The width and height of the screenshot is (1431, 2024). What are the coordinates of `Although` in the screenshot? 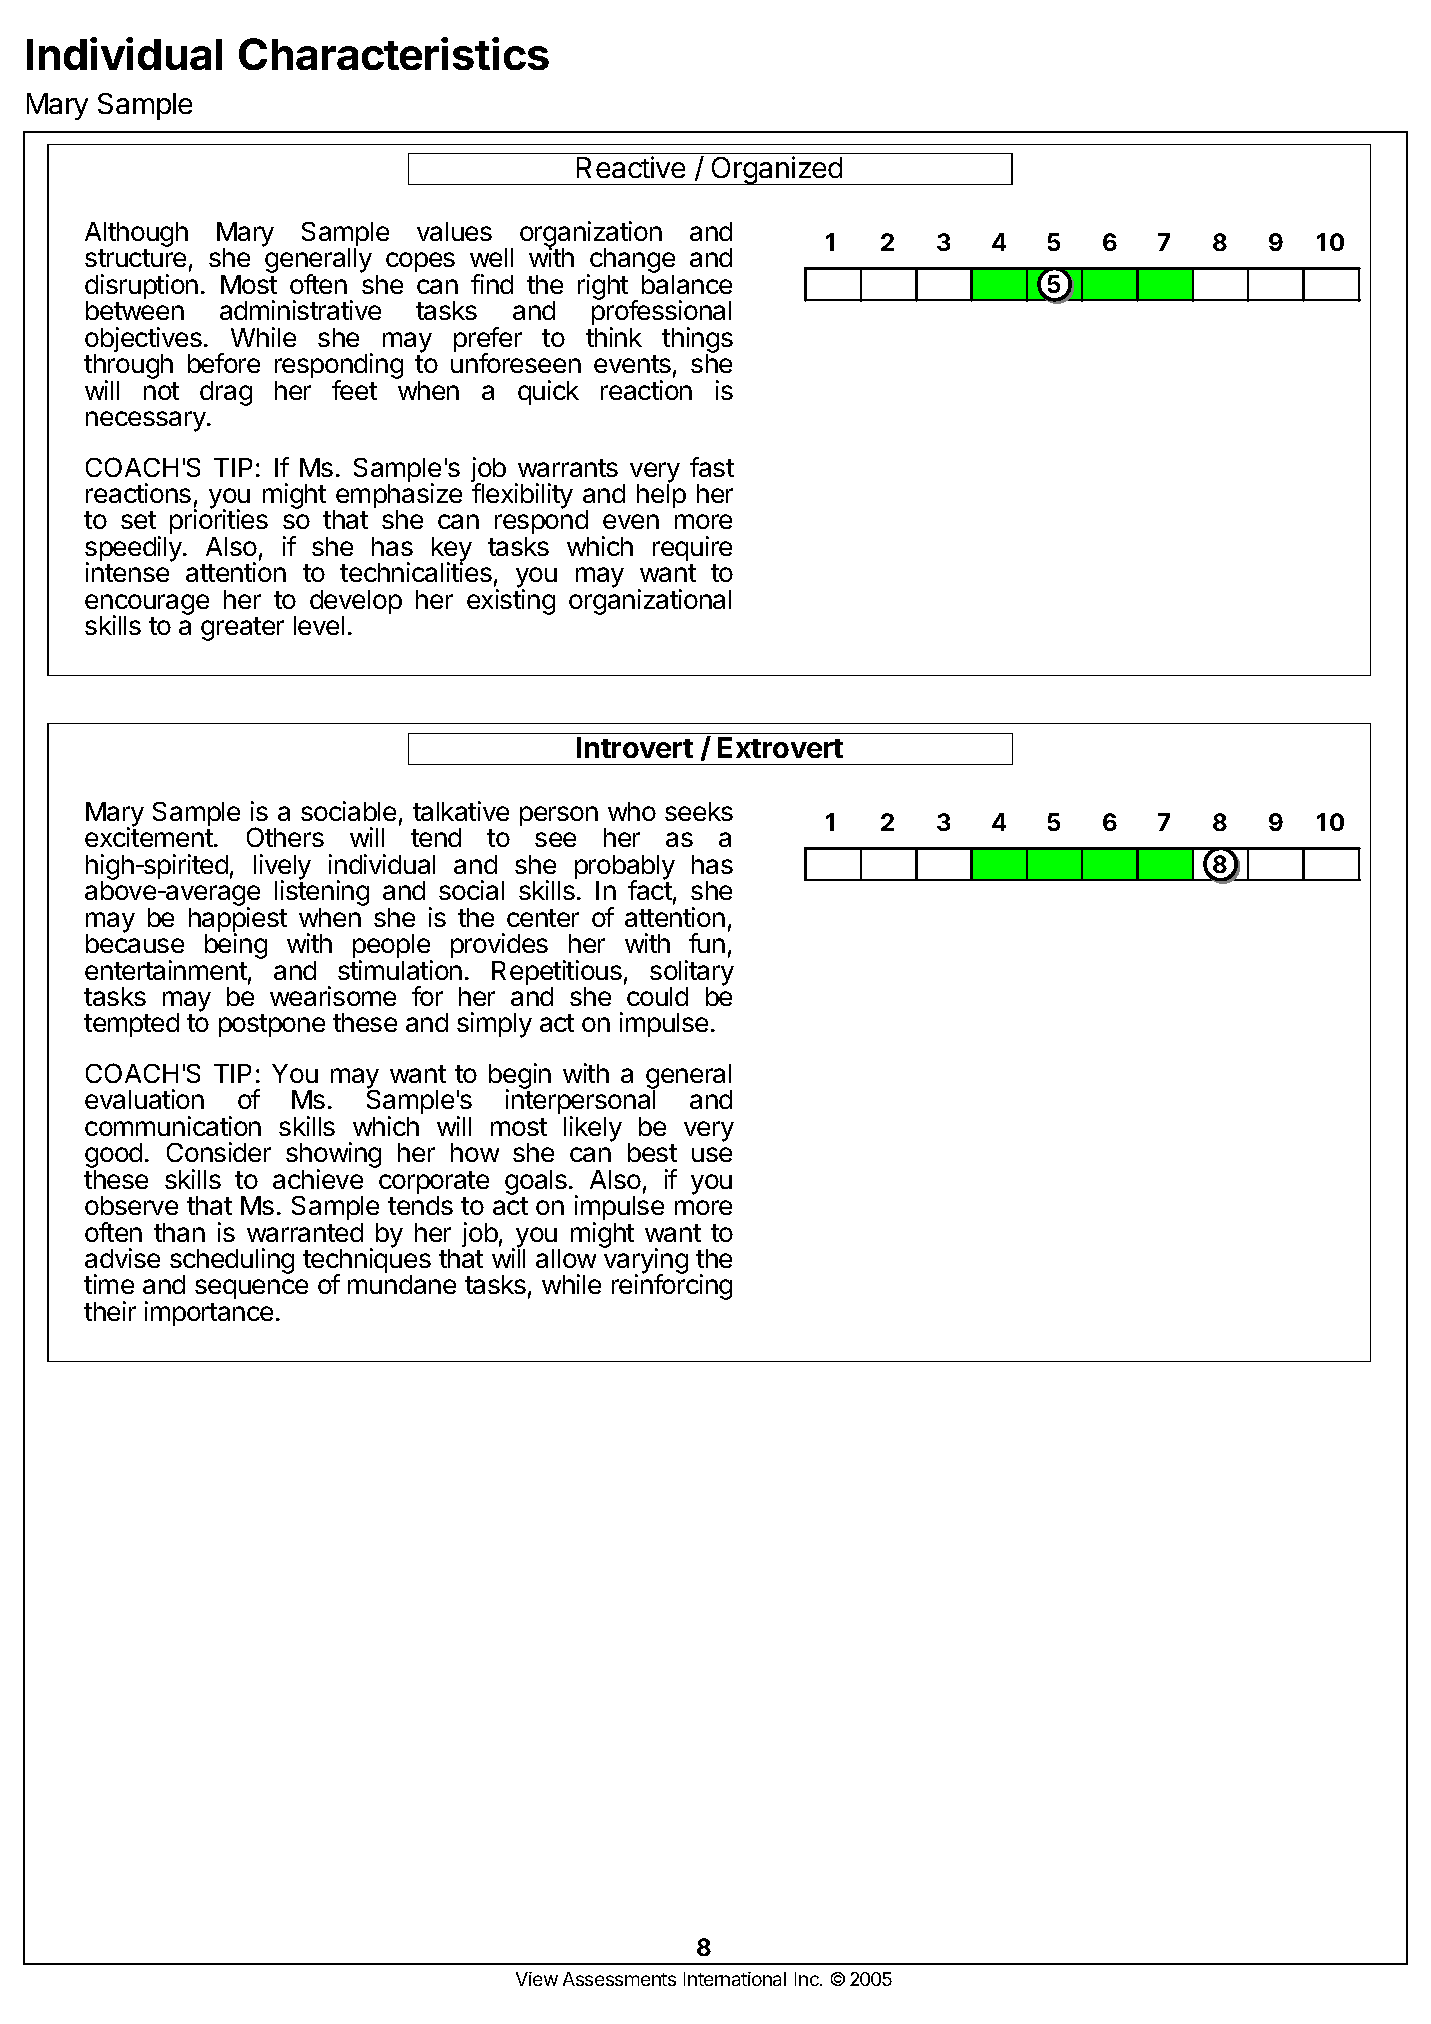 It's located at (136, 236).
